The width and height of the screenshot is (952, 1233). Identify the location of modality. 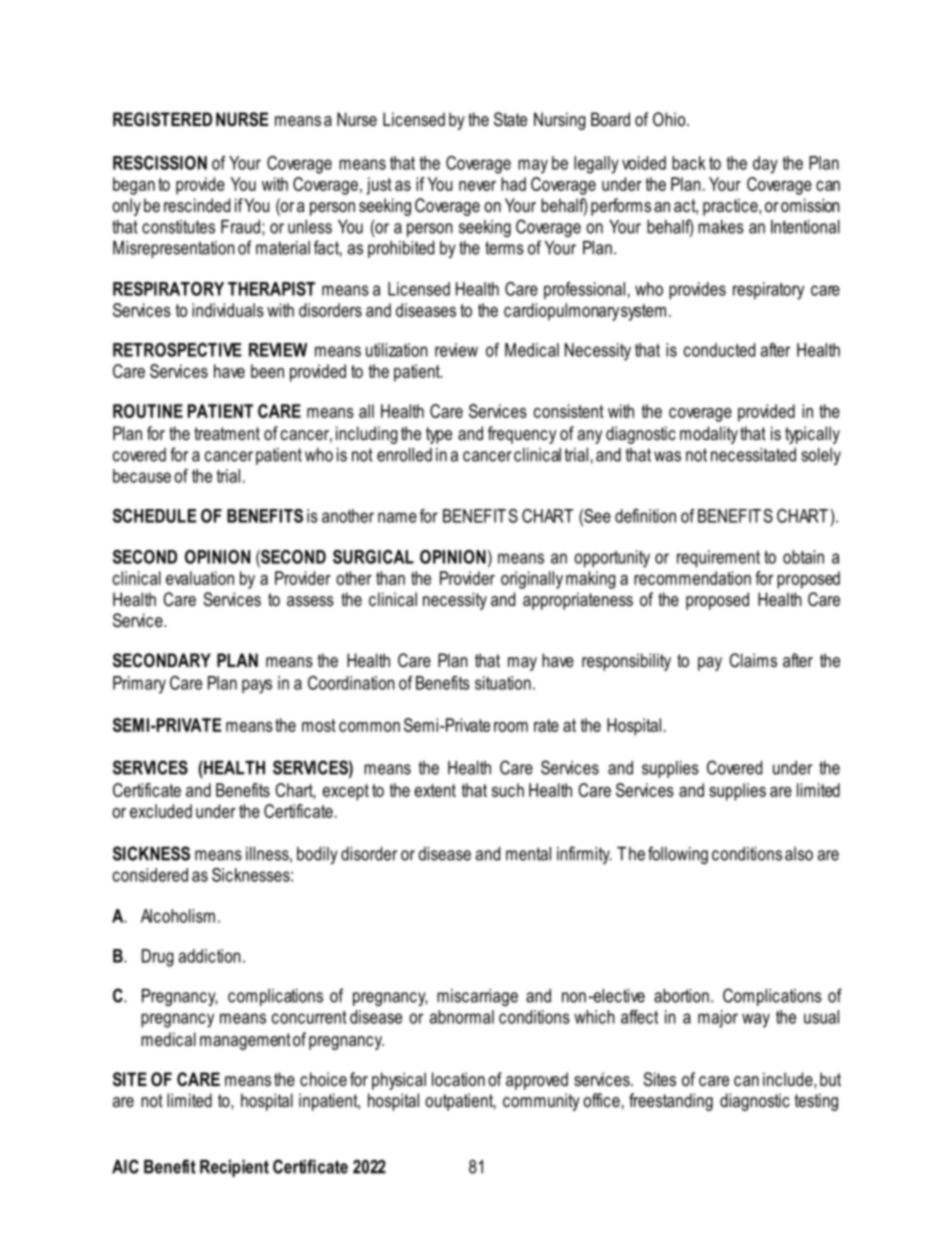
(709, 435).
